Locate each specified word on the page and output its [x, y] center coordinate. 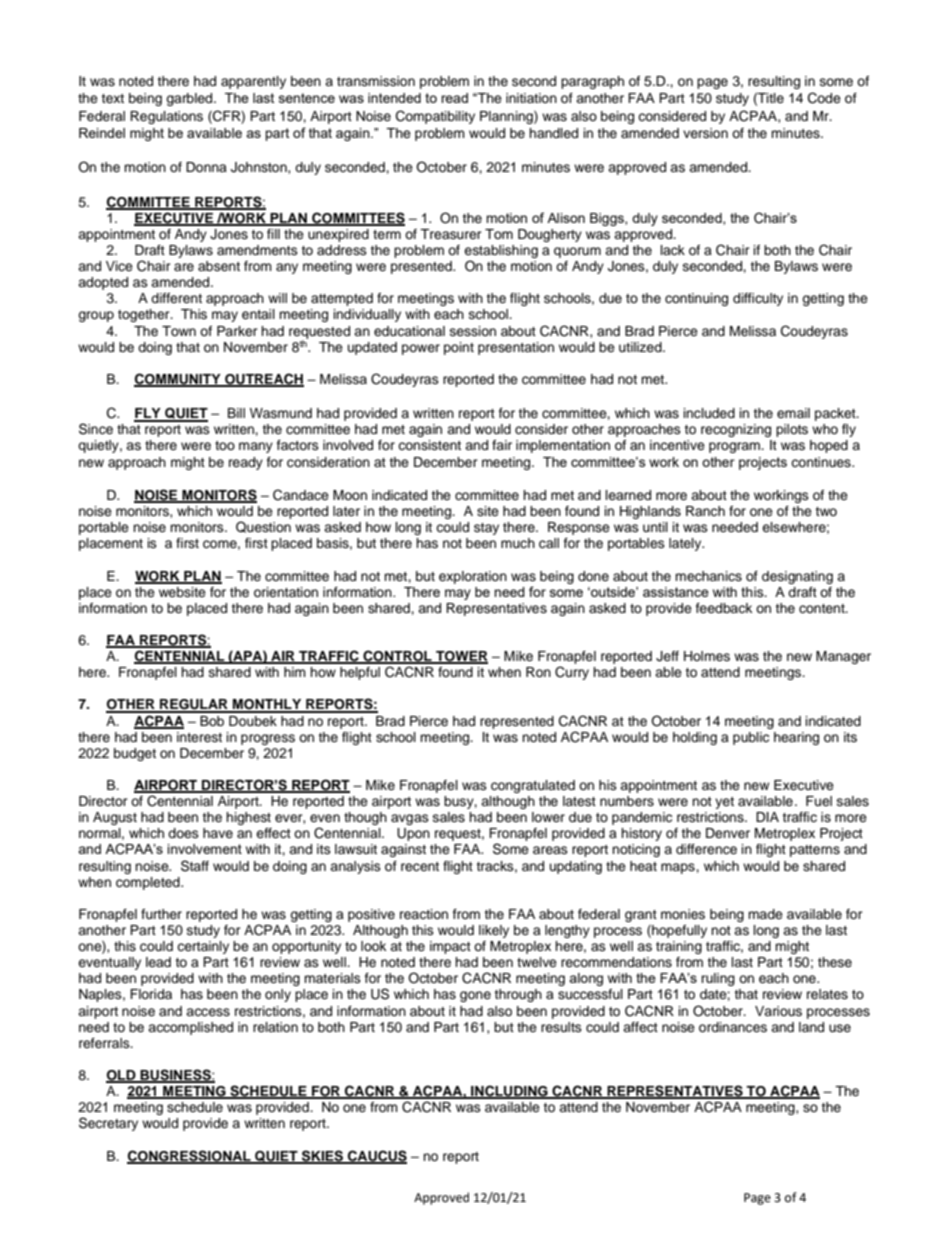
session [473, 331]
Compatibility [435, 117]
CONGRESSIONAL [190, 1156]
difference [706, 849]
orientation [286, 592]
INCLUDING [509, 1092]
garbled [190, 99]
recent [420, 867]
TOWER [461, 657]
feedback [724, 608]
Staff [195, 866]
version [705, 133]
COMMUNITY [178, 380]
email [793, 413]
